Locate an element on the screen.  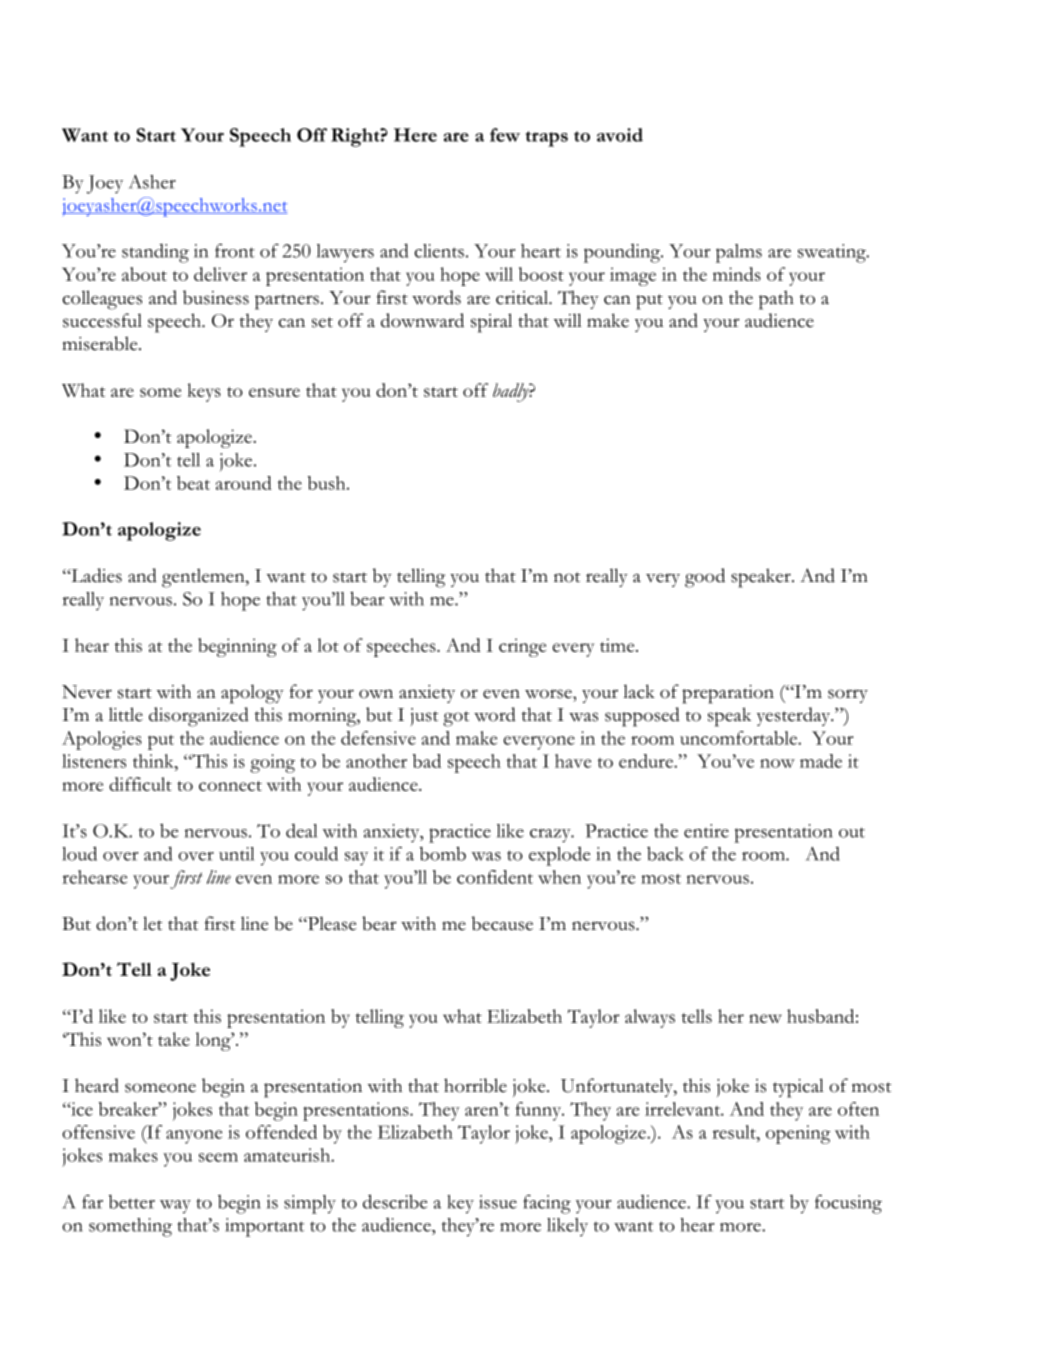
until is located at coordinates (236, 854).
